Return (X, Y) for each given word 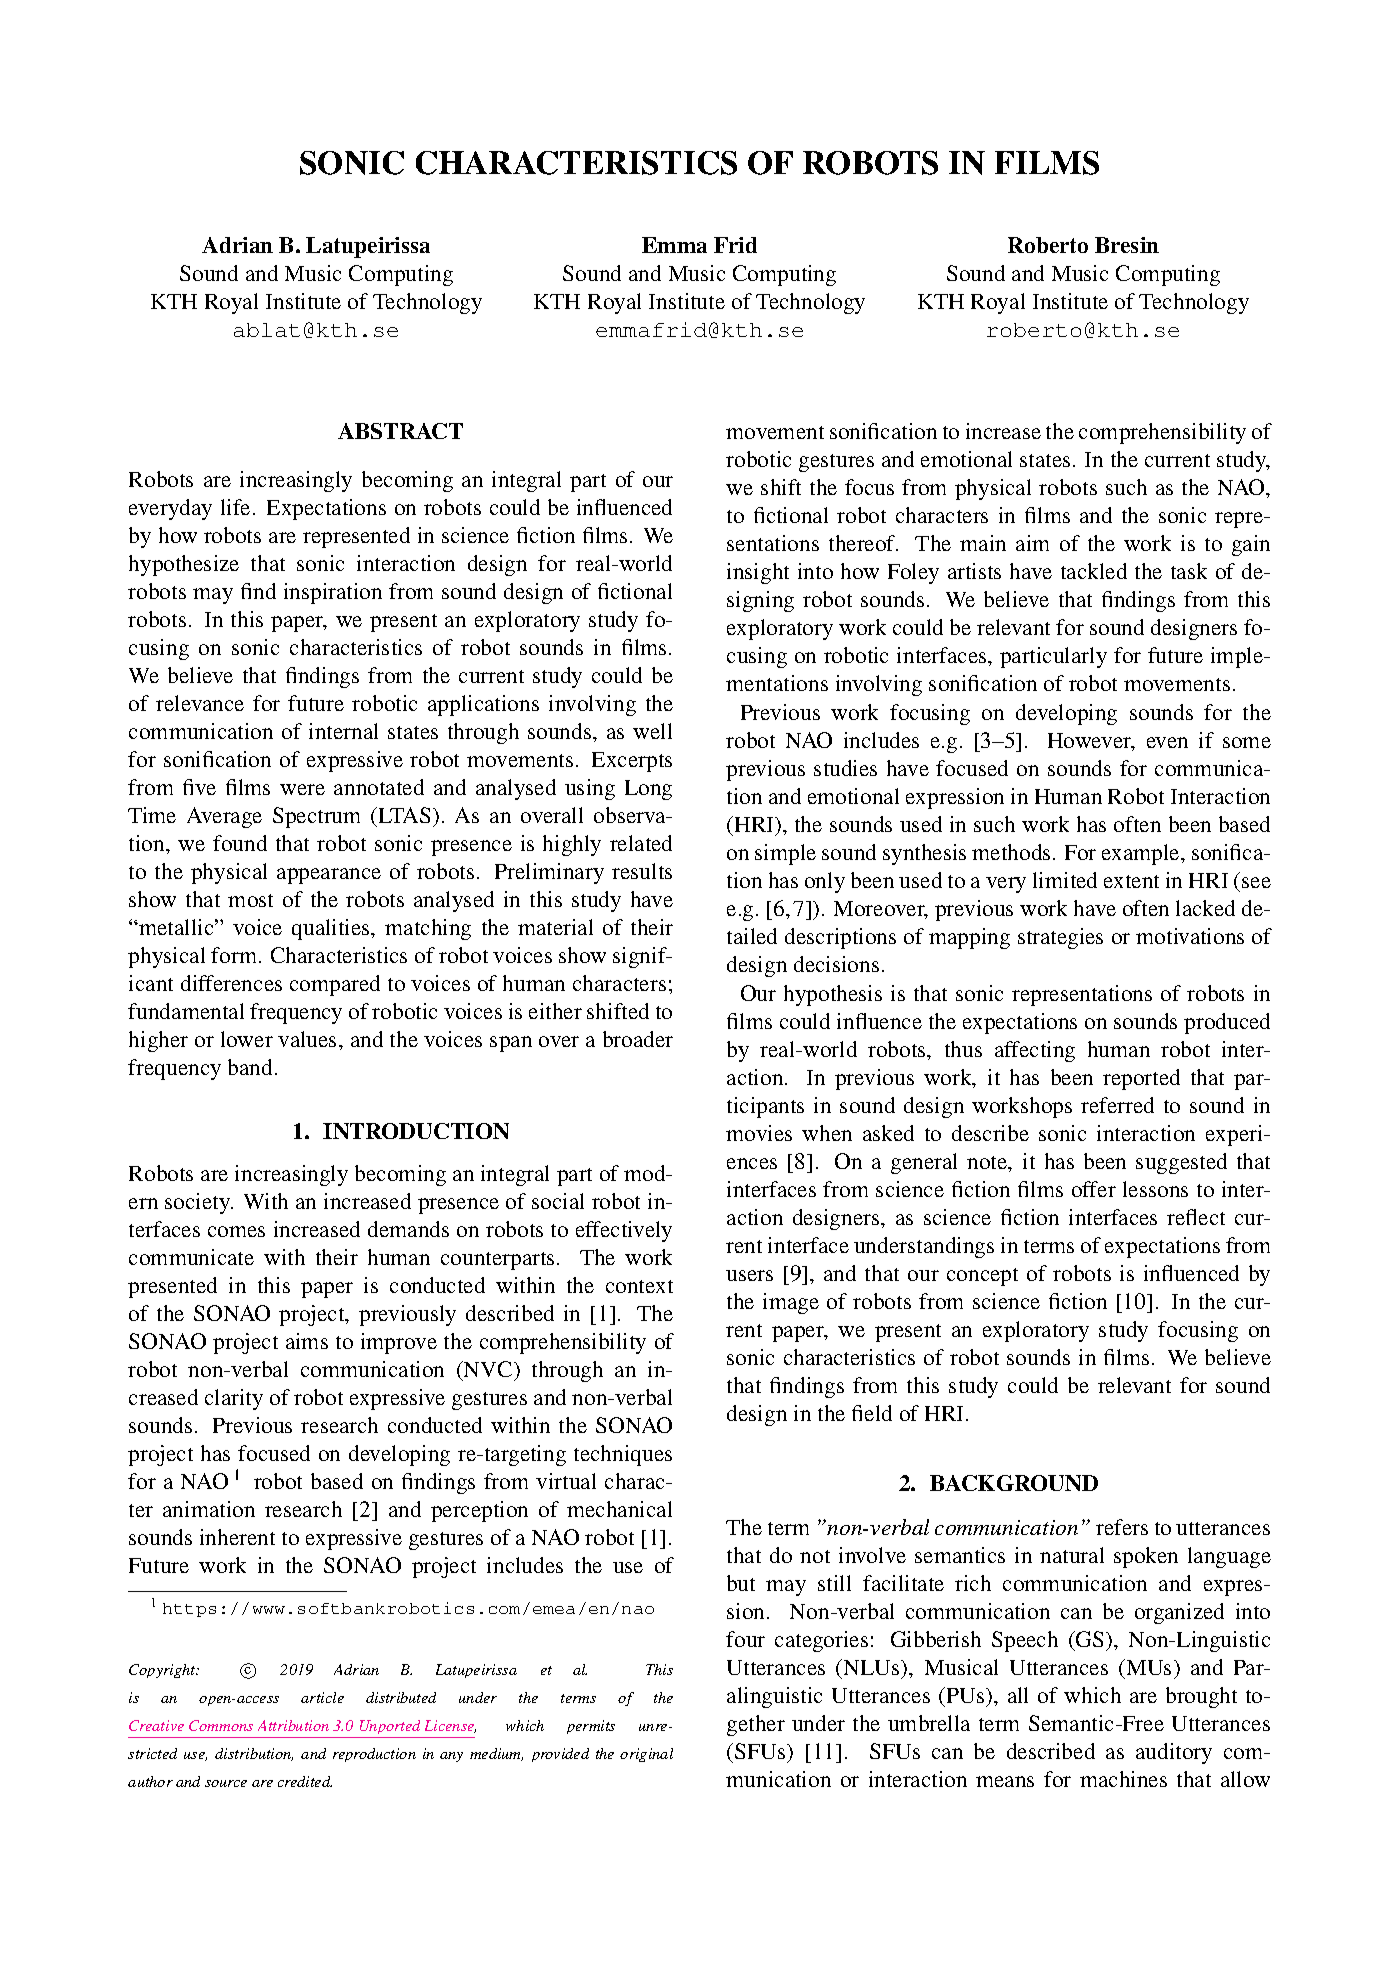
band (250, 1067)
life (235, 507)
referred (1117, 1105)
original (646, 1755)
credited (305, 1781)
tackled (1094, 571)
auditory (1174, 1753)
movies (759, 1133)
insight (758, 573)
